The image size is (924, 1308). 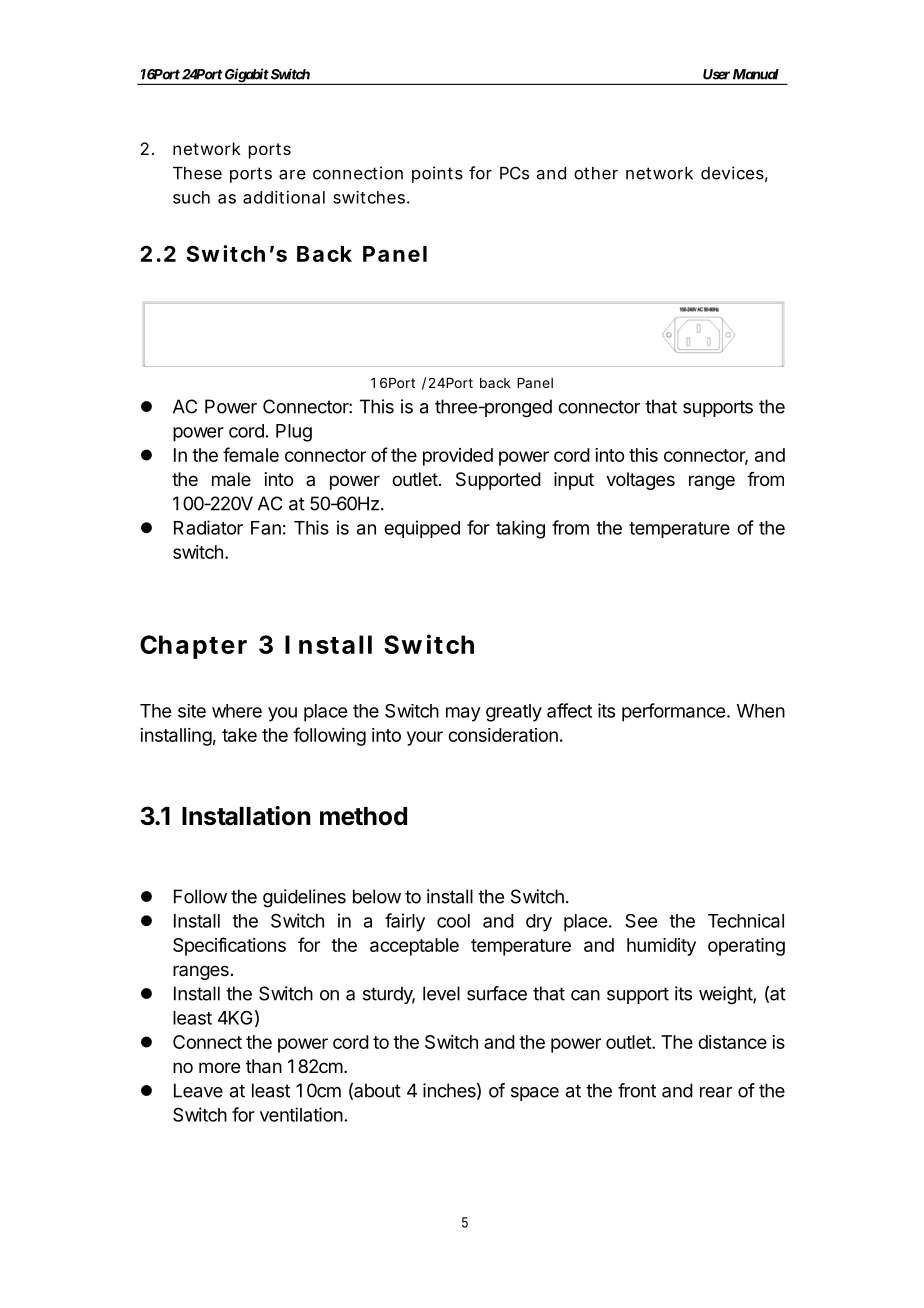 What do you see at coordinates (453, 921) in the screenshot?
I see `cool` at bounding box center [453, 921].
